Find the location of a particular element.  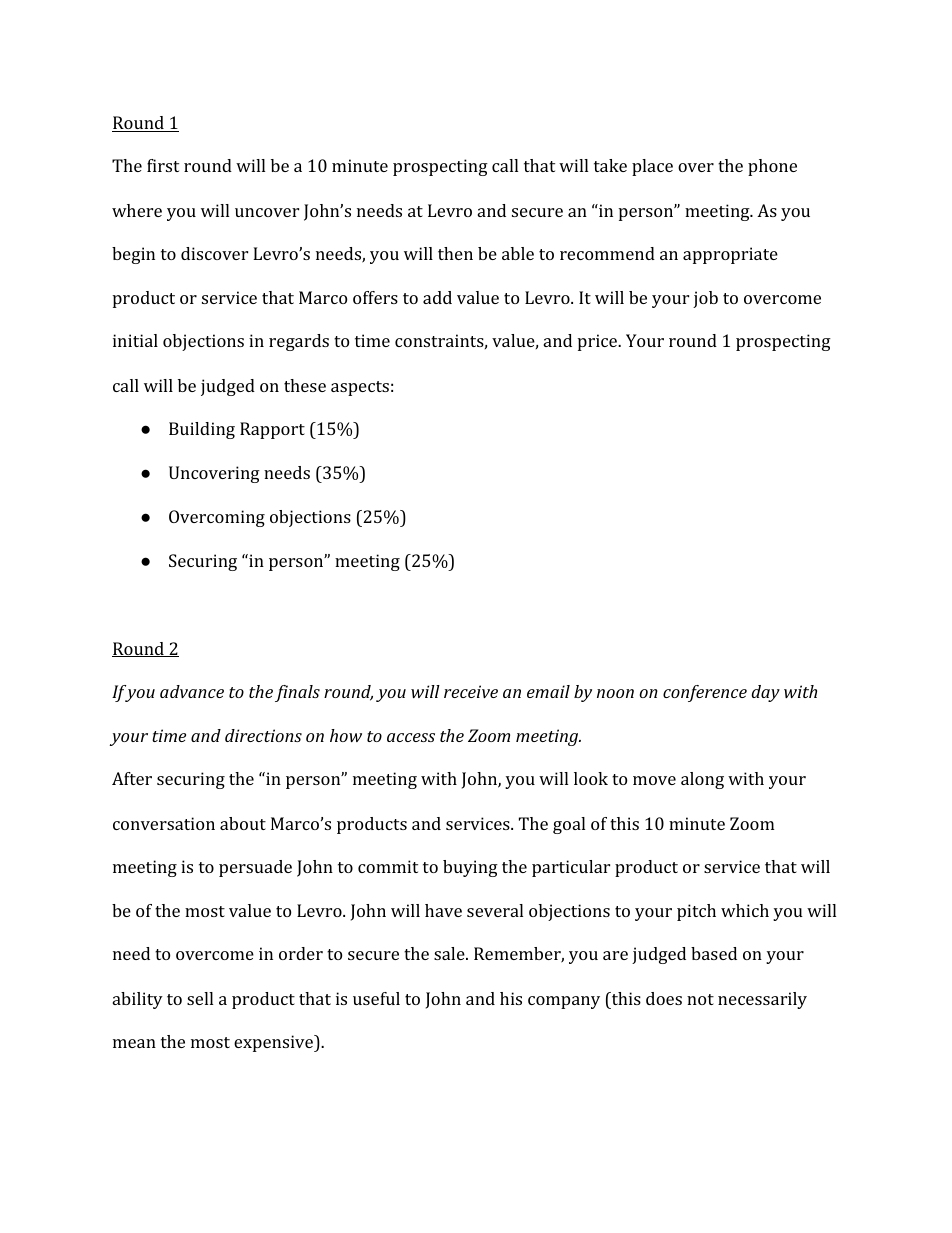

then is located at coordinates (455, 253).
